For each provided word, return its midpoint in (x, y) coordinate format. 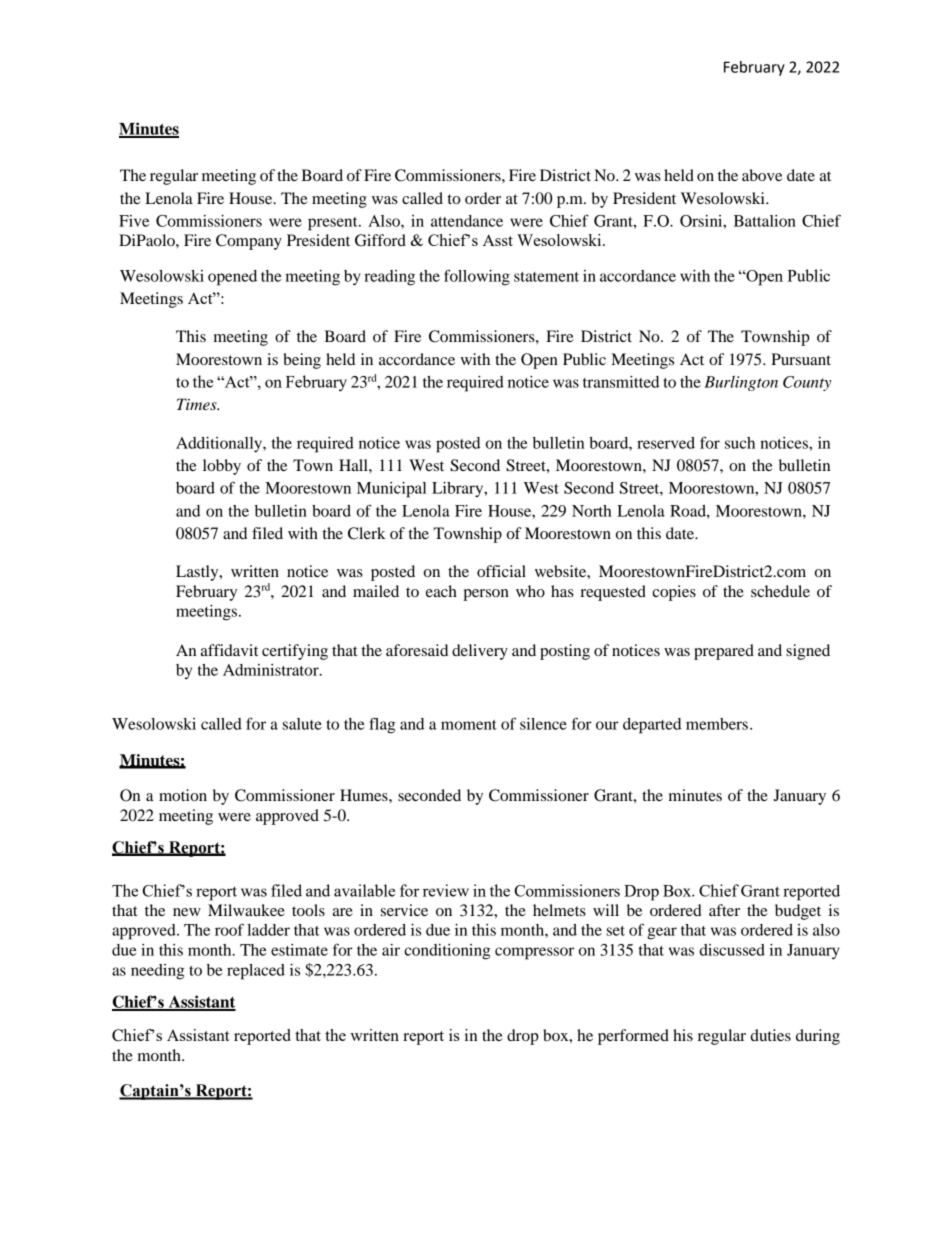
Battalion (765, 221)
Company (249, 242)
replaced (256, 972)
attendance (467, 221)
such (740, 443)
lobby (222, 467)
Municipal (391, 490)
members (717, 724)
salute (302, 724)
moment (469, 725)
